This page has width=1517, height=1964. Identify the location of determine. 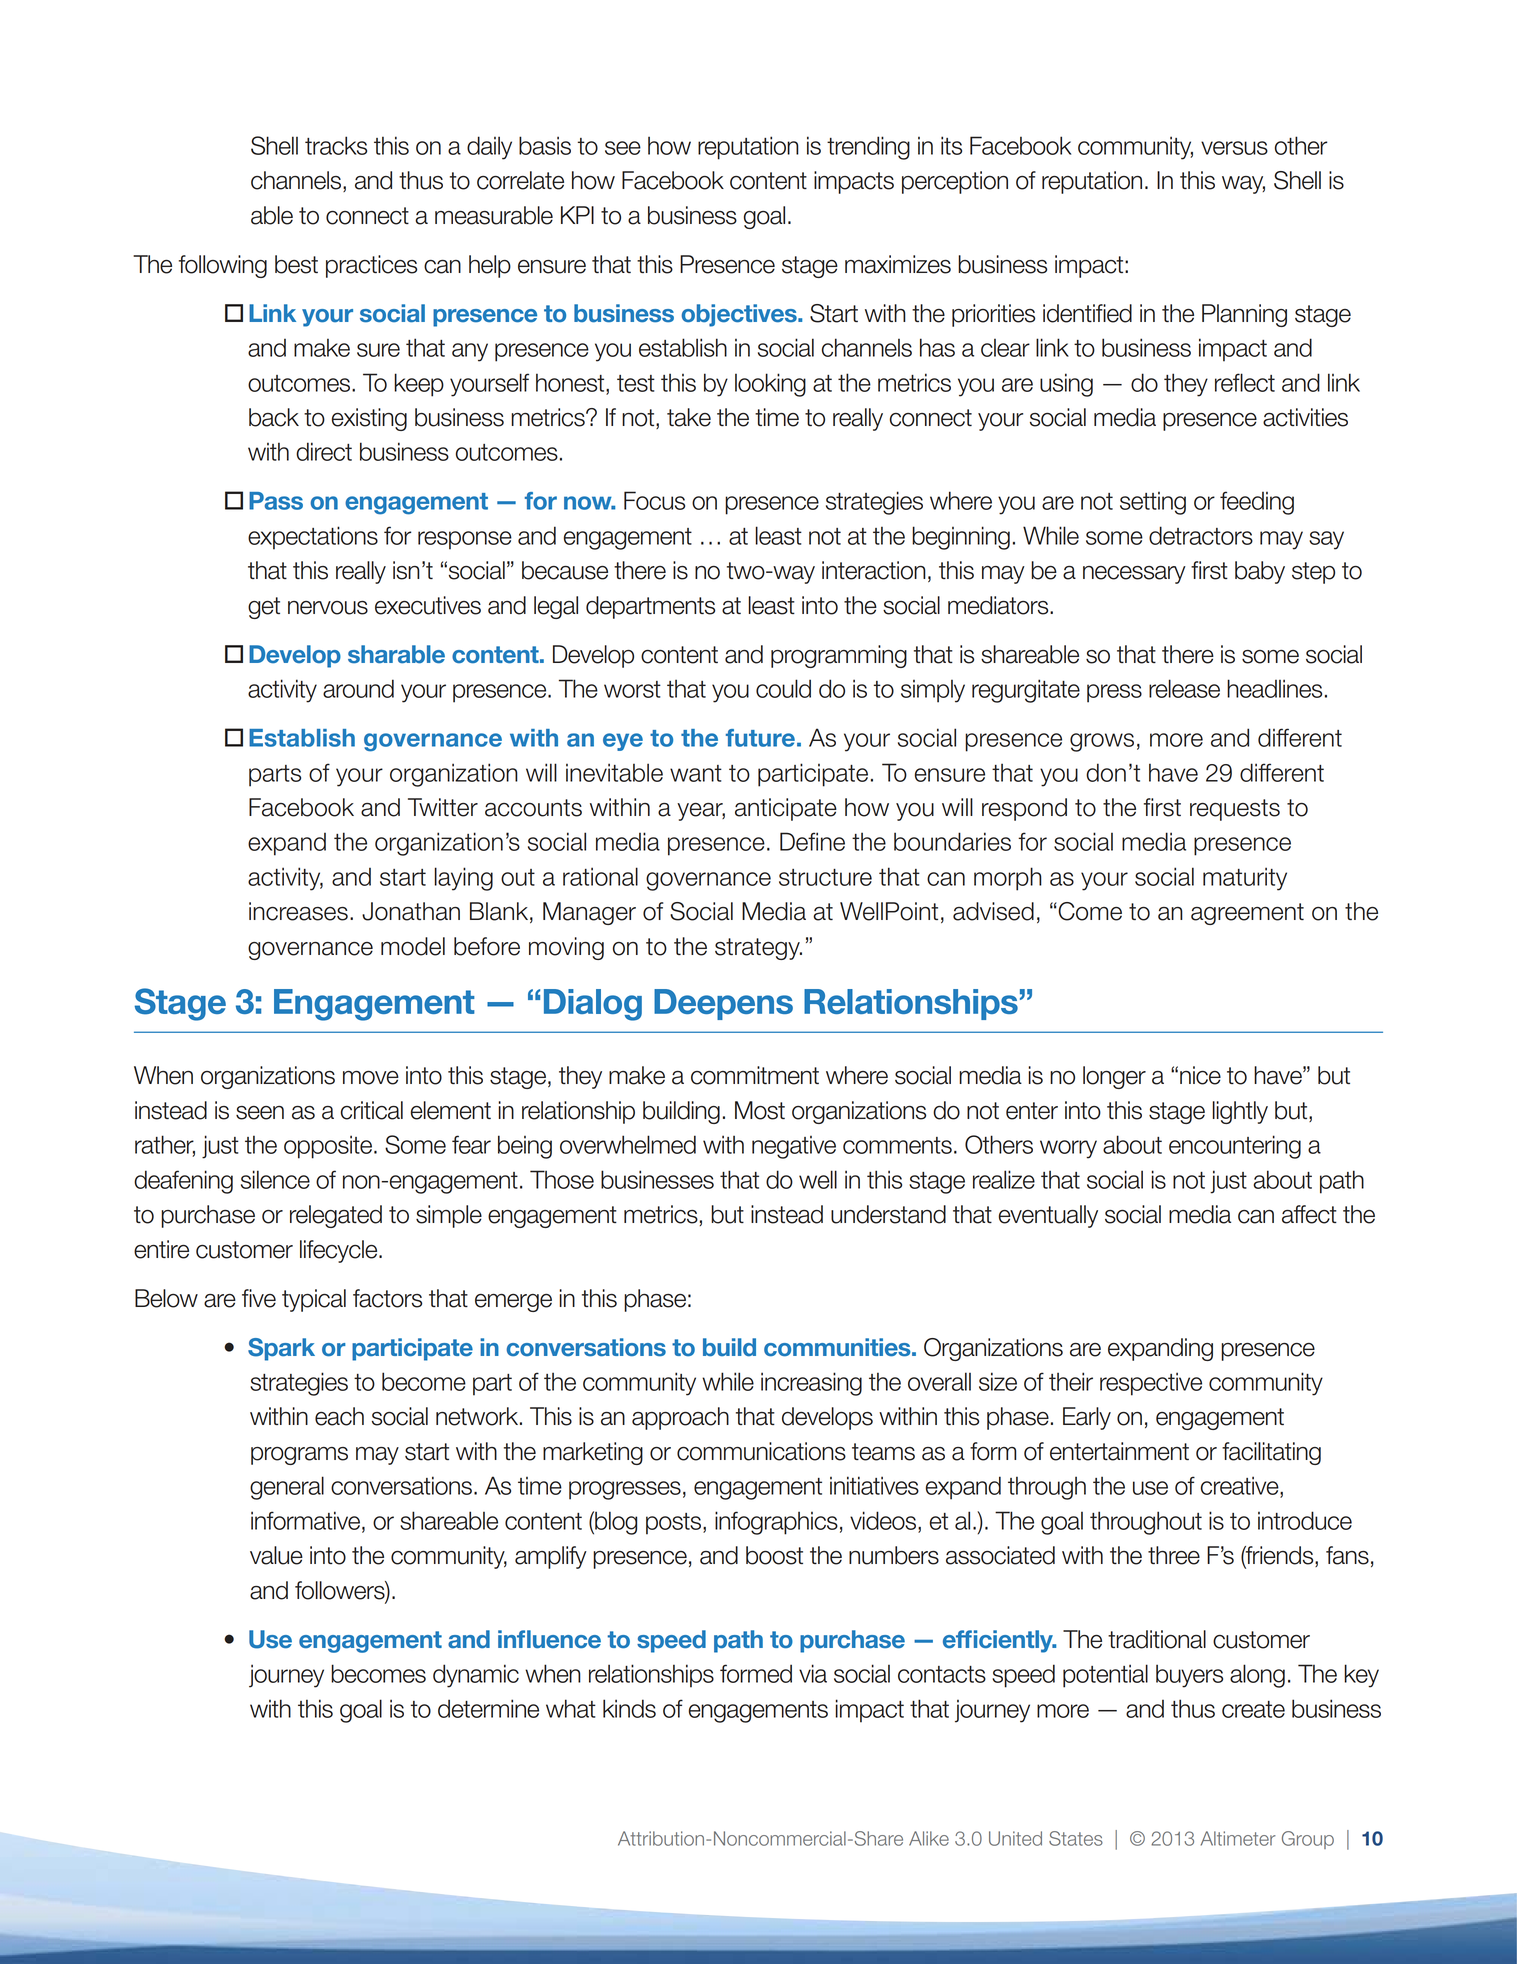
(488, 1708).
